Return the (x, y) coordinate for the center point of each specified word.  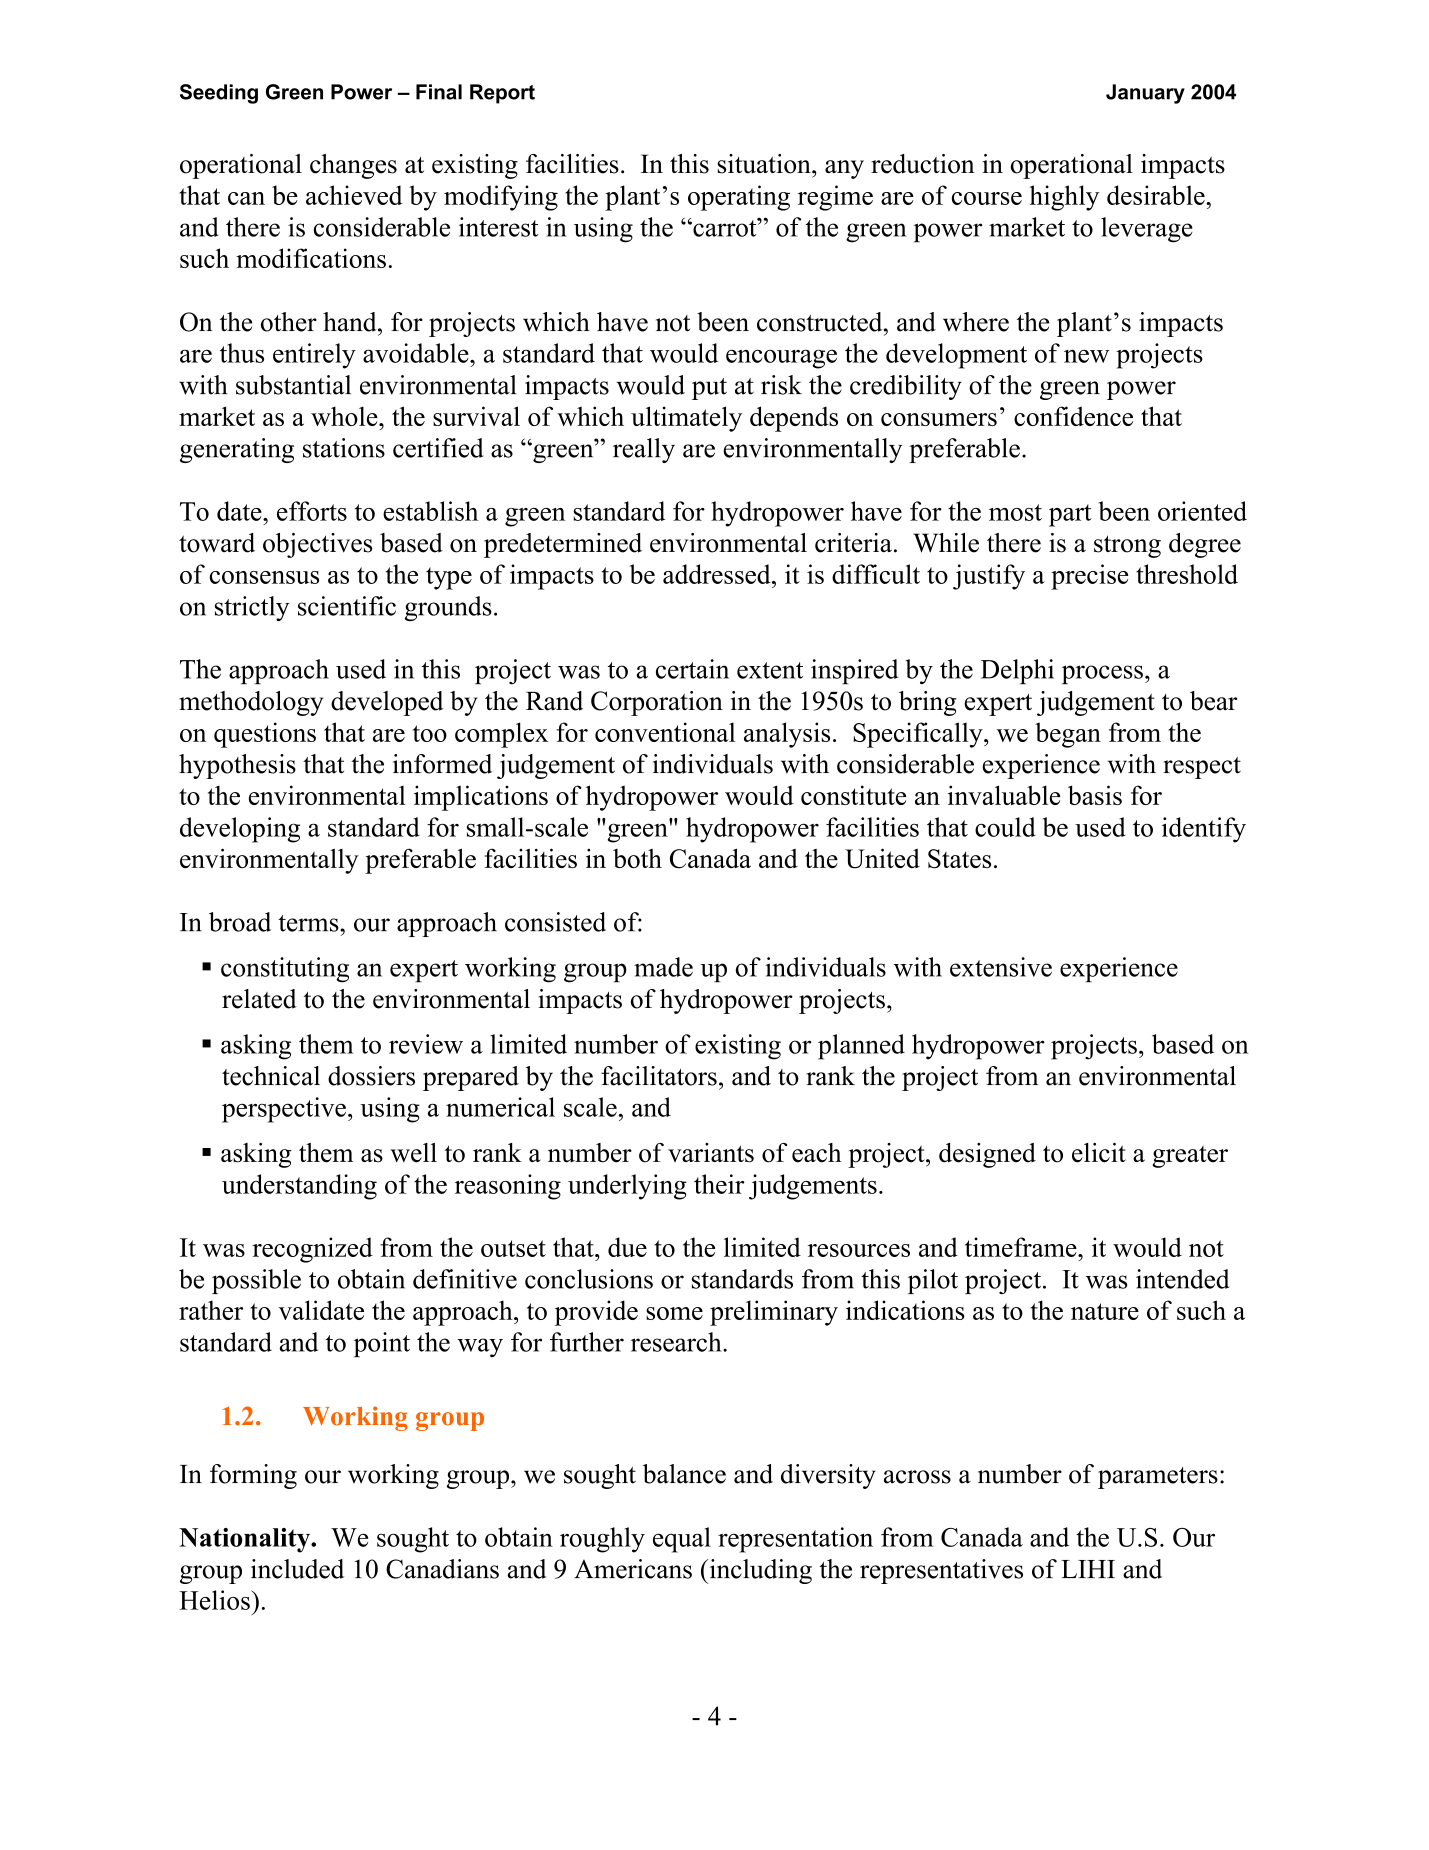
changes (353, 166)
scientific (347, 606)
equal (682, 1540)
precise (1089, 577)
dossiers (371, 1076)
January (1145, 94)
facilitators (659, 1076)
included (297, 1569)
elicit (1099, 1153)
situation (765, 164)
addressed (718, 574)
